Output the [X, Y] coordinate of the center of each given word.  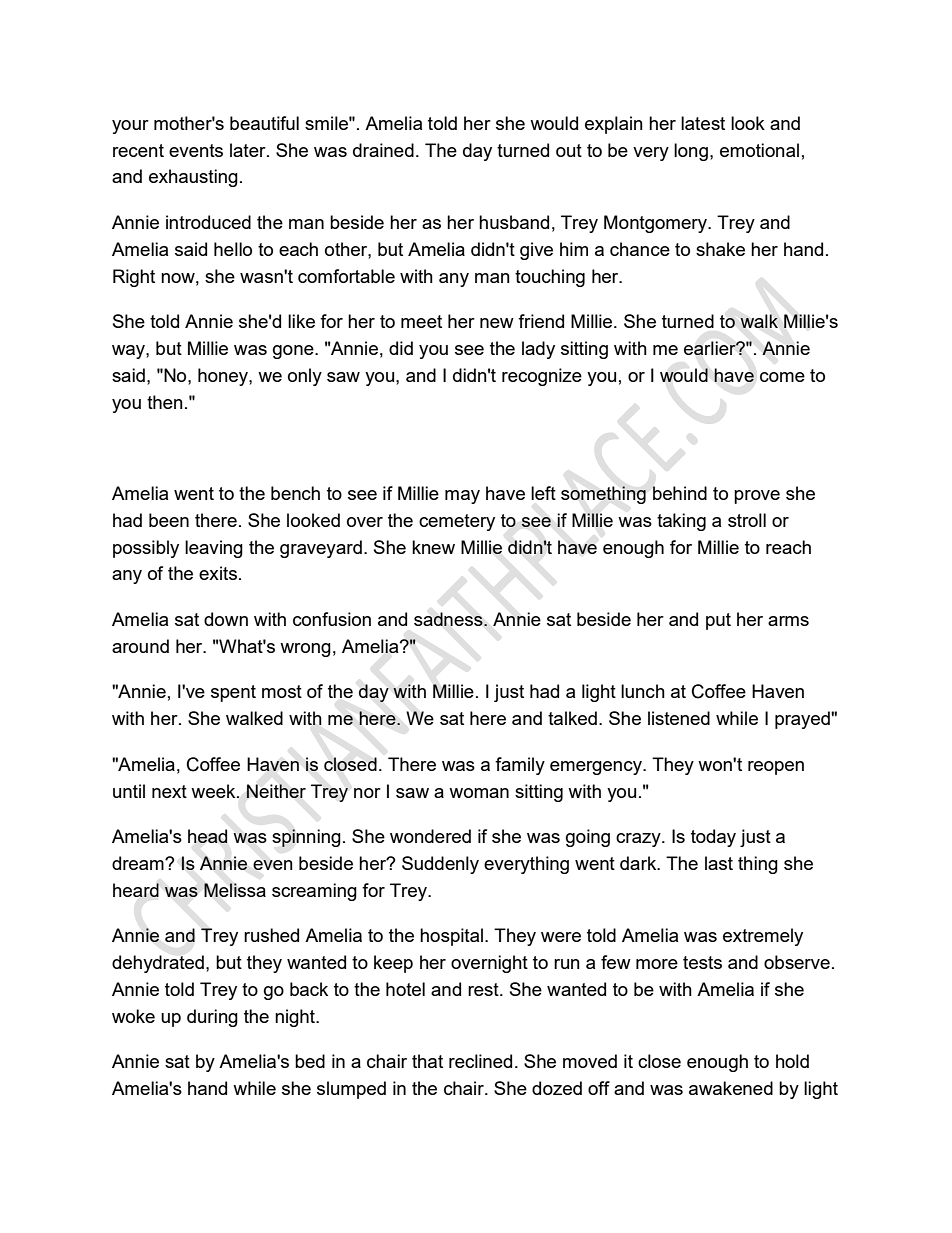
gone [294, 352]
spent [233, 693]
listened [679, 718]
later [249, 150]
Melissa [235, 890]
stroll [747, 520]
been [169, 520]
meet [421, 321]
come [782, 377]
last [719, 863]
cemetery [457, 522]
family [520, 766]
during [212, 1018]
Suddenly [440, 865]
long [691, 152]
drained [383, 150]
